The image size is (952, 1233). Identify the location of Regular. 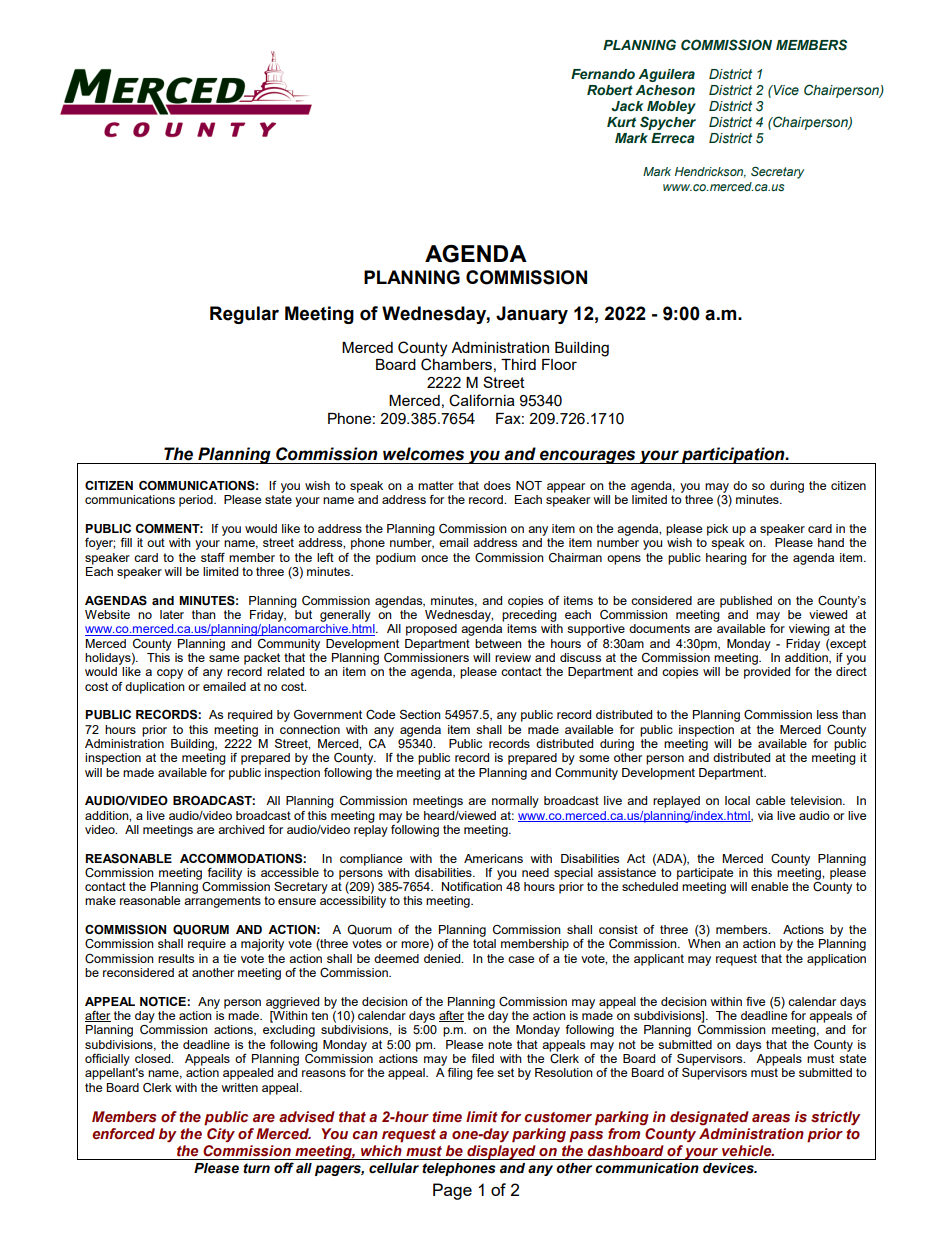
(244, 315).
